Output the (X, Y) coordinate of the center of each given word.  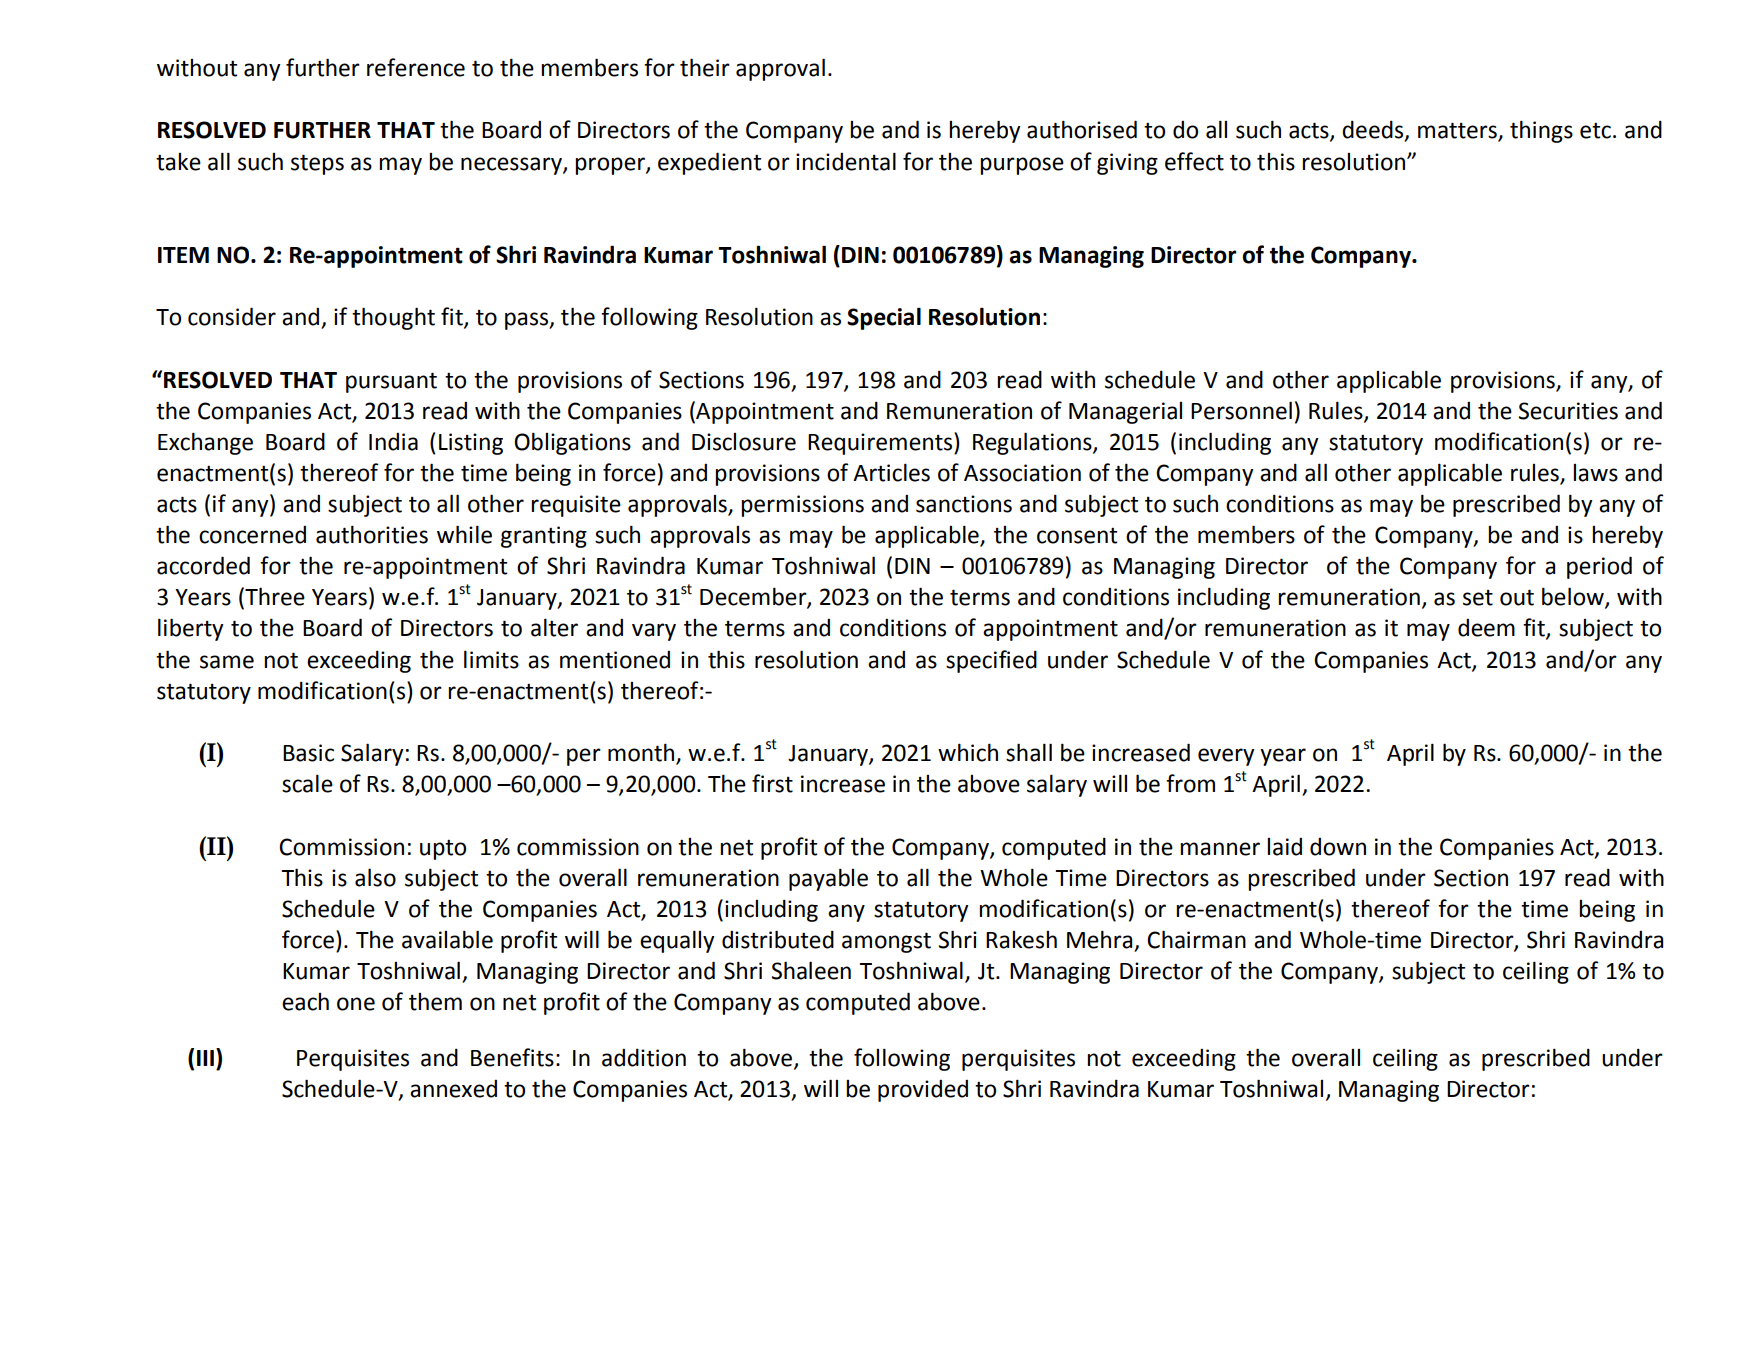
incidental (846, 161)
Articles (891, 472)
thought (393, 318)
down (1338, 847)
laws (1595, 473)
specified (991, 661)
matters (1458, 131)
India (393, 442)
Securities (1568, 411)
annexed (453, 1089)
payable (828, 879)
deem (1486, 628)
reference (416, 67)
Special (884, 318)
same (227, 662)
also (375, 877)
